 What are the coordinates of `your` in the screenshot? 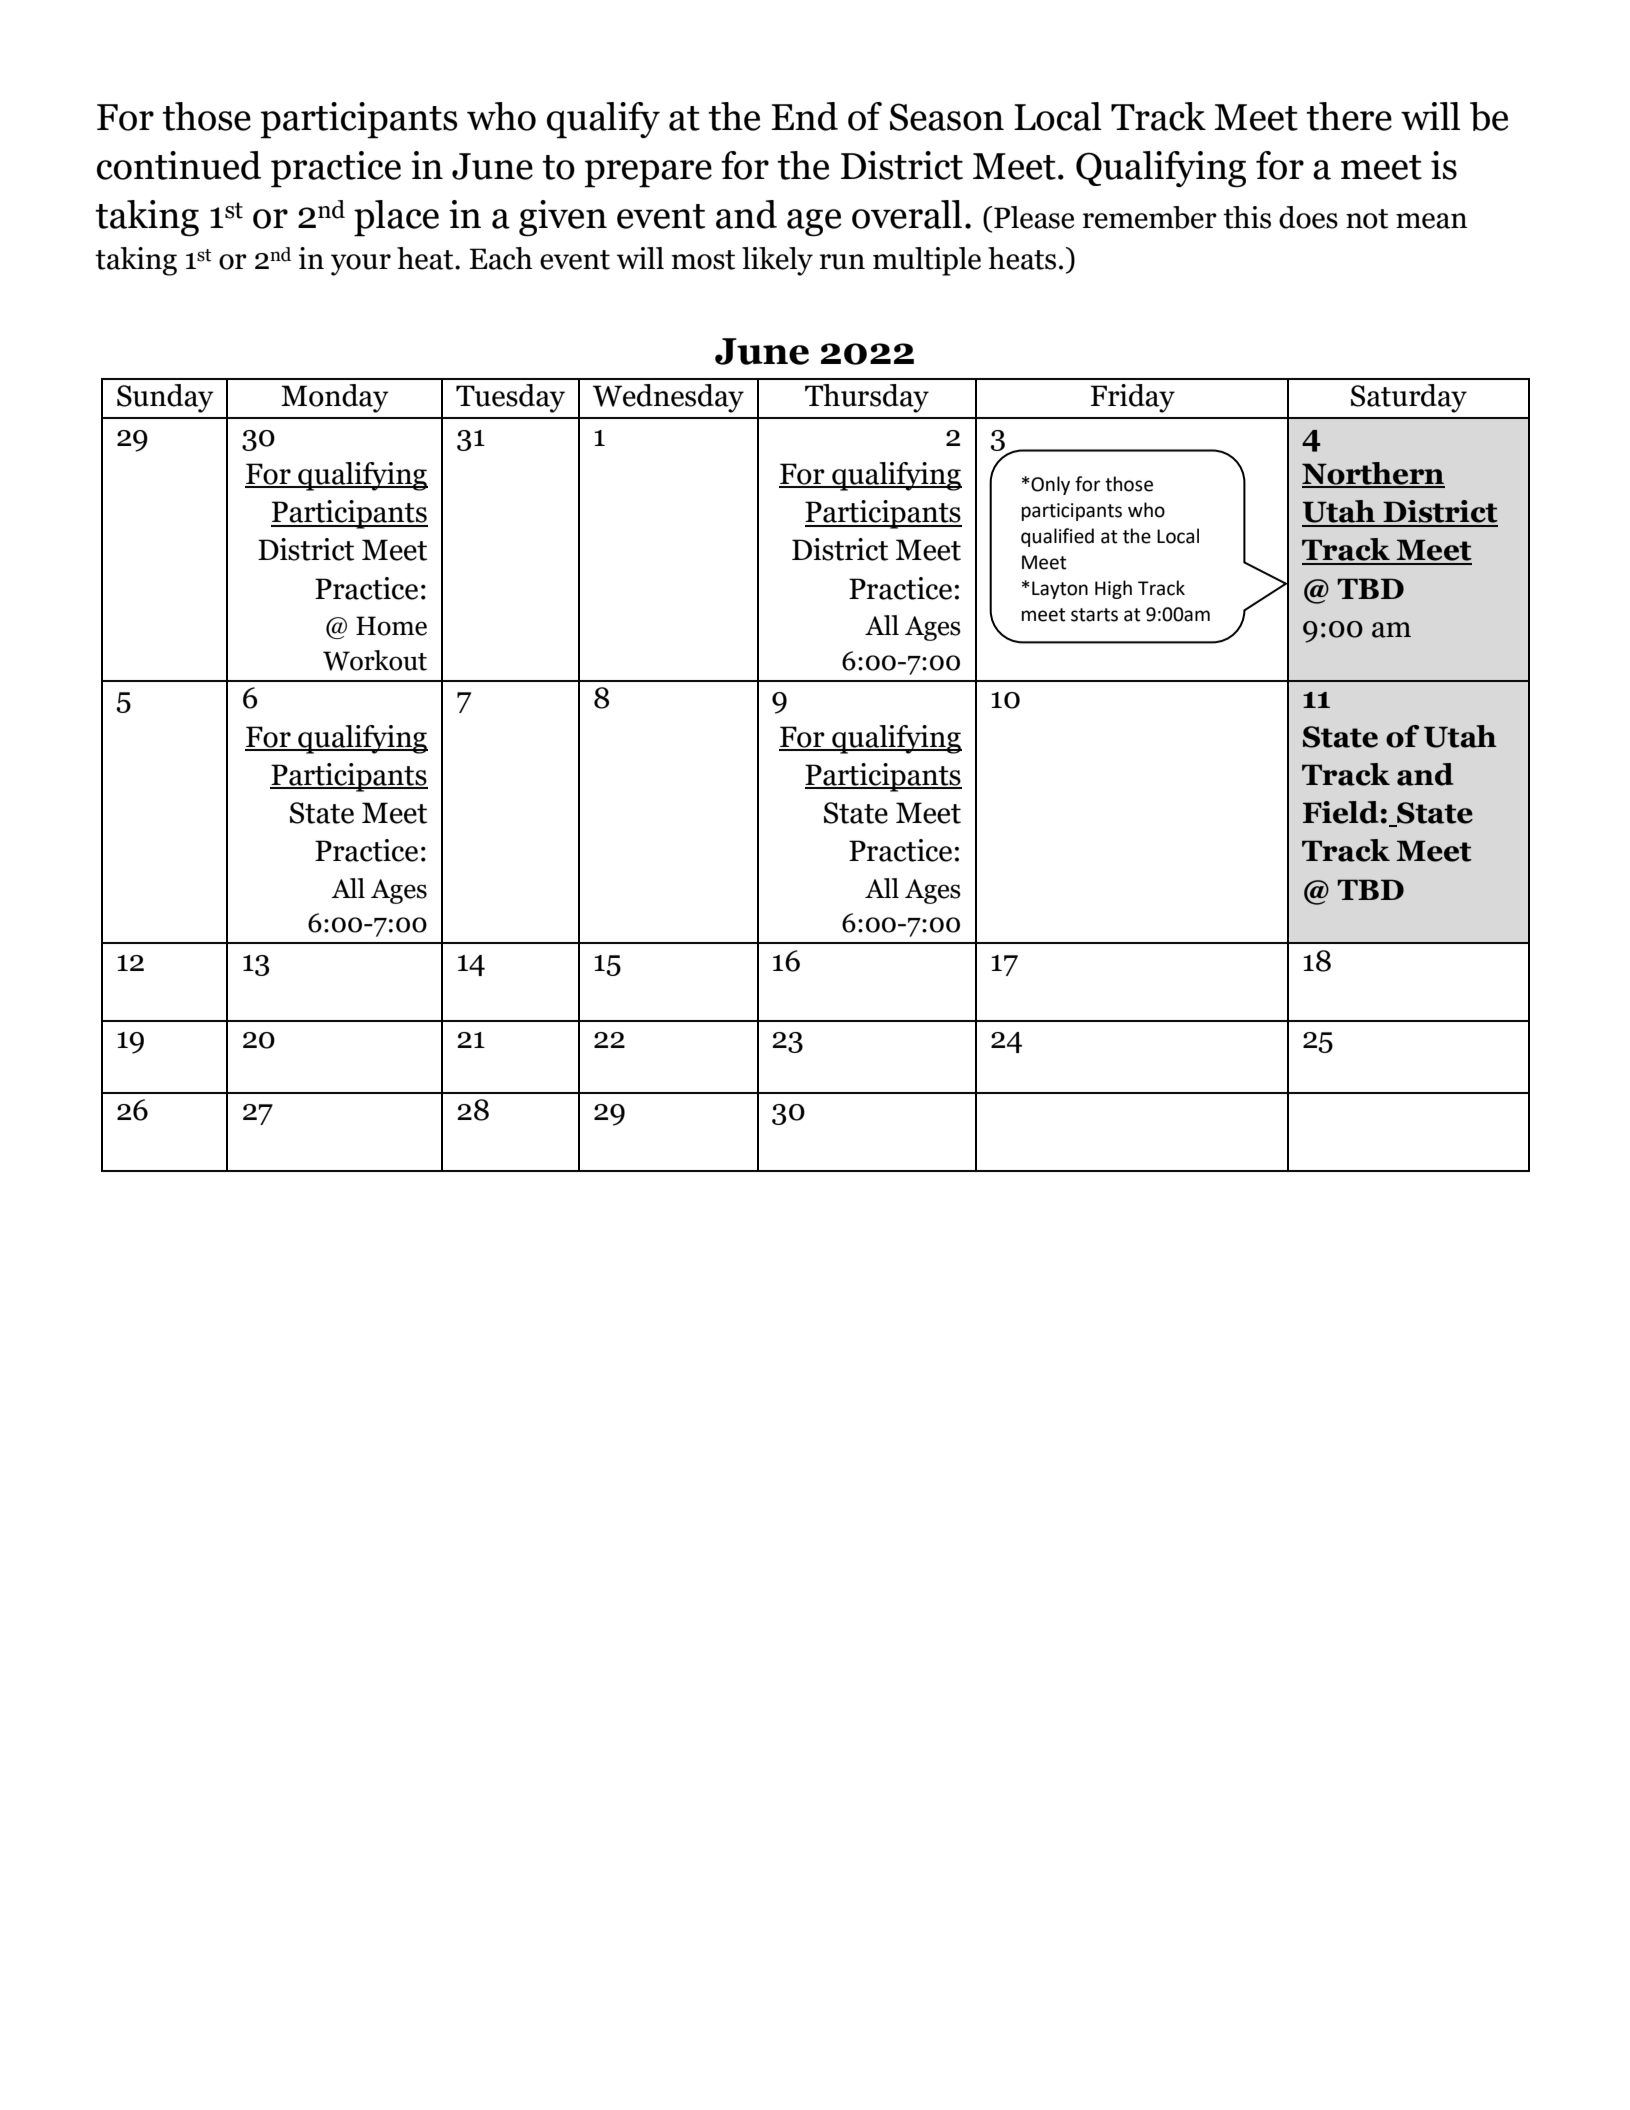 It's located at (361, 265).
